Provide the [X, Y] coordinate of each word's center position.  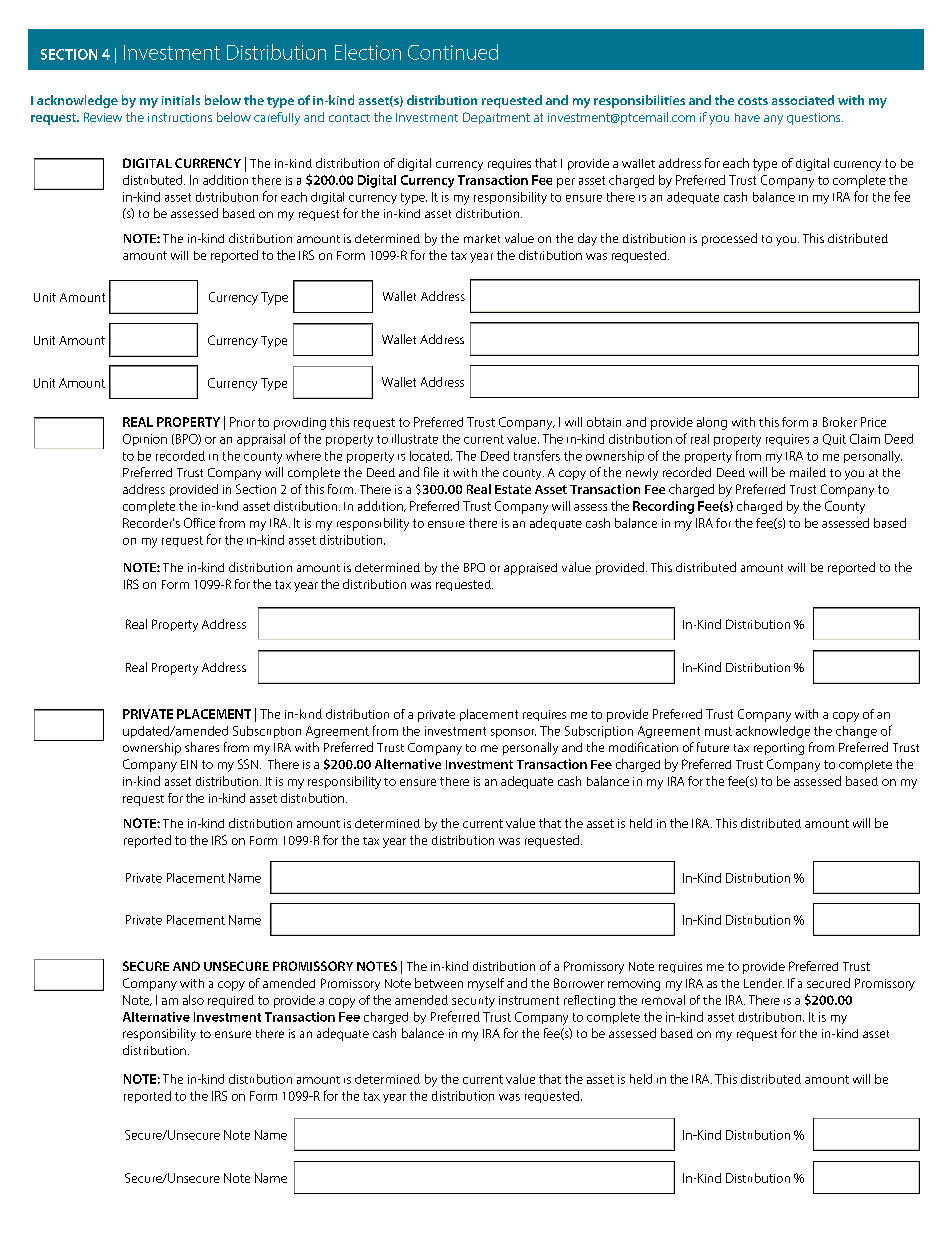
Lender [764, 983]
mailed [808, 472]
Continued [453, 52]
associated [803, 100]
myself [486, 984]
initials [181, 100]
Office [199, 523]
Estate [513, 489]
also [193, 1000]
